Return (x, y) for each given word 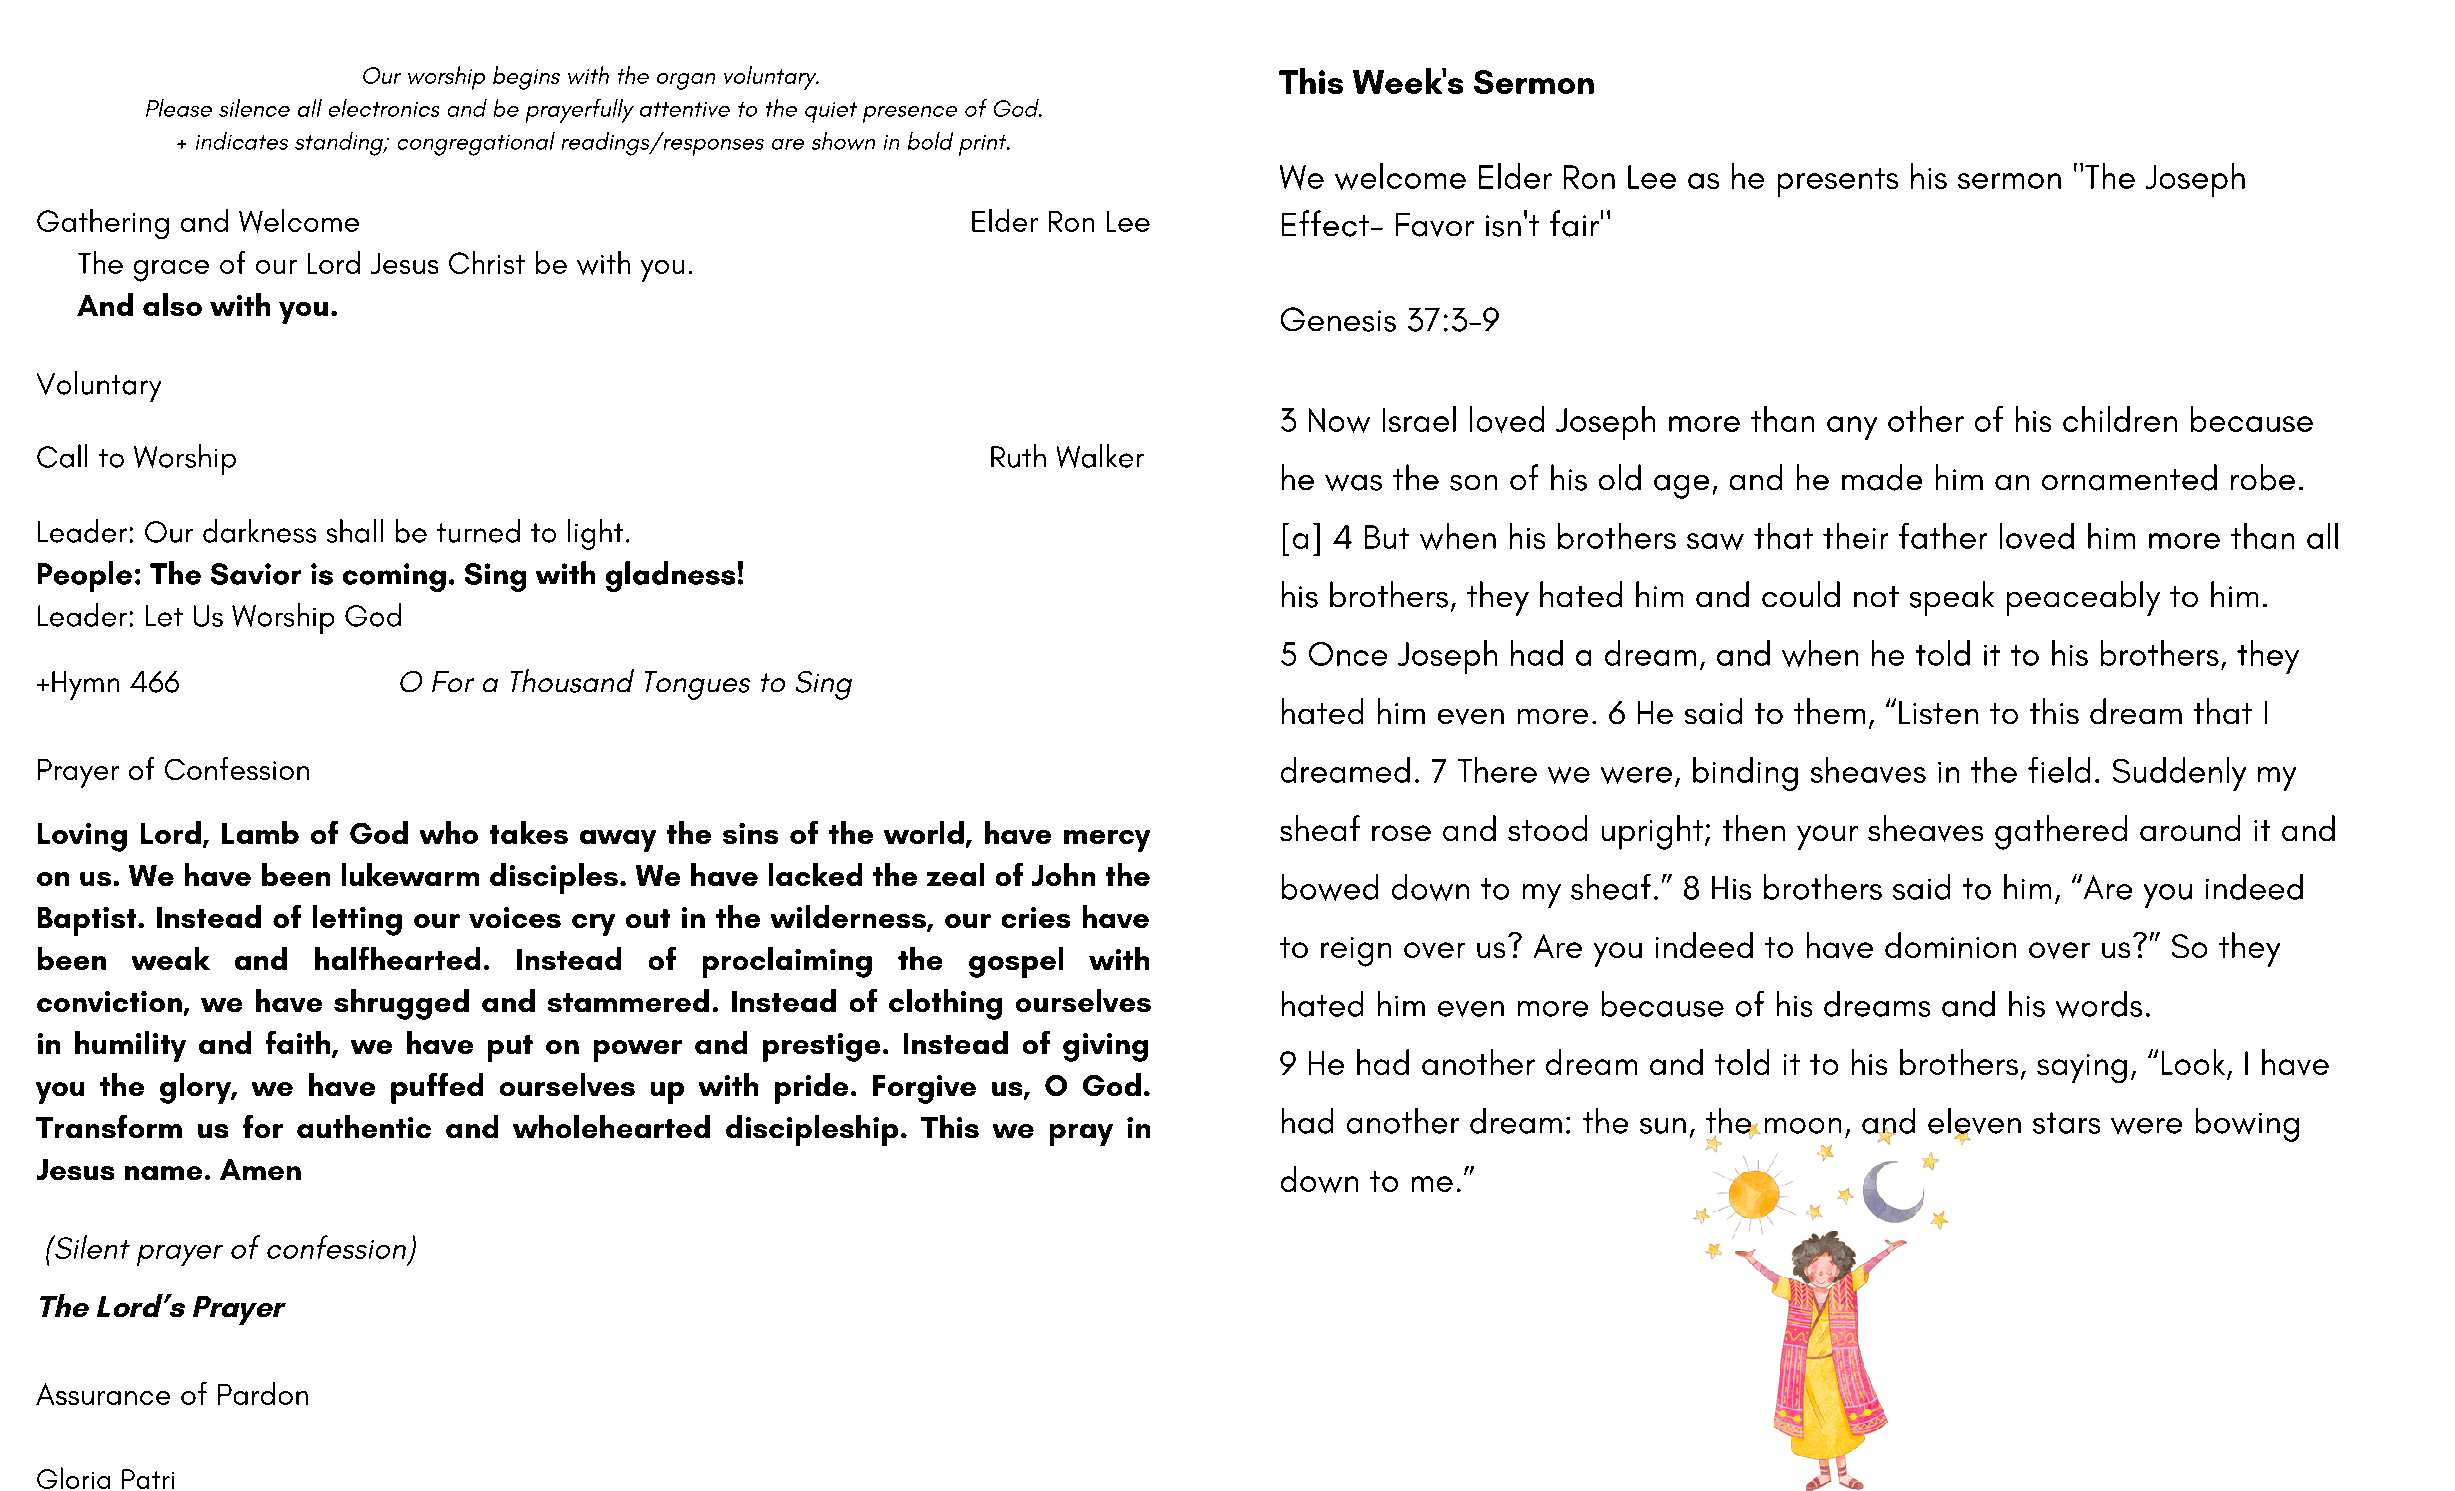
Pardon (263, 1393)
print (984, 145)
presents (1838, 182)
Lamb (260, 832)
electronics (384, 108)
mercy (1107, 841)
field (2059, 770)
